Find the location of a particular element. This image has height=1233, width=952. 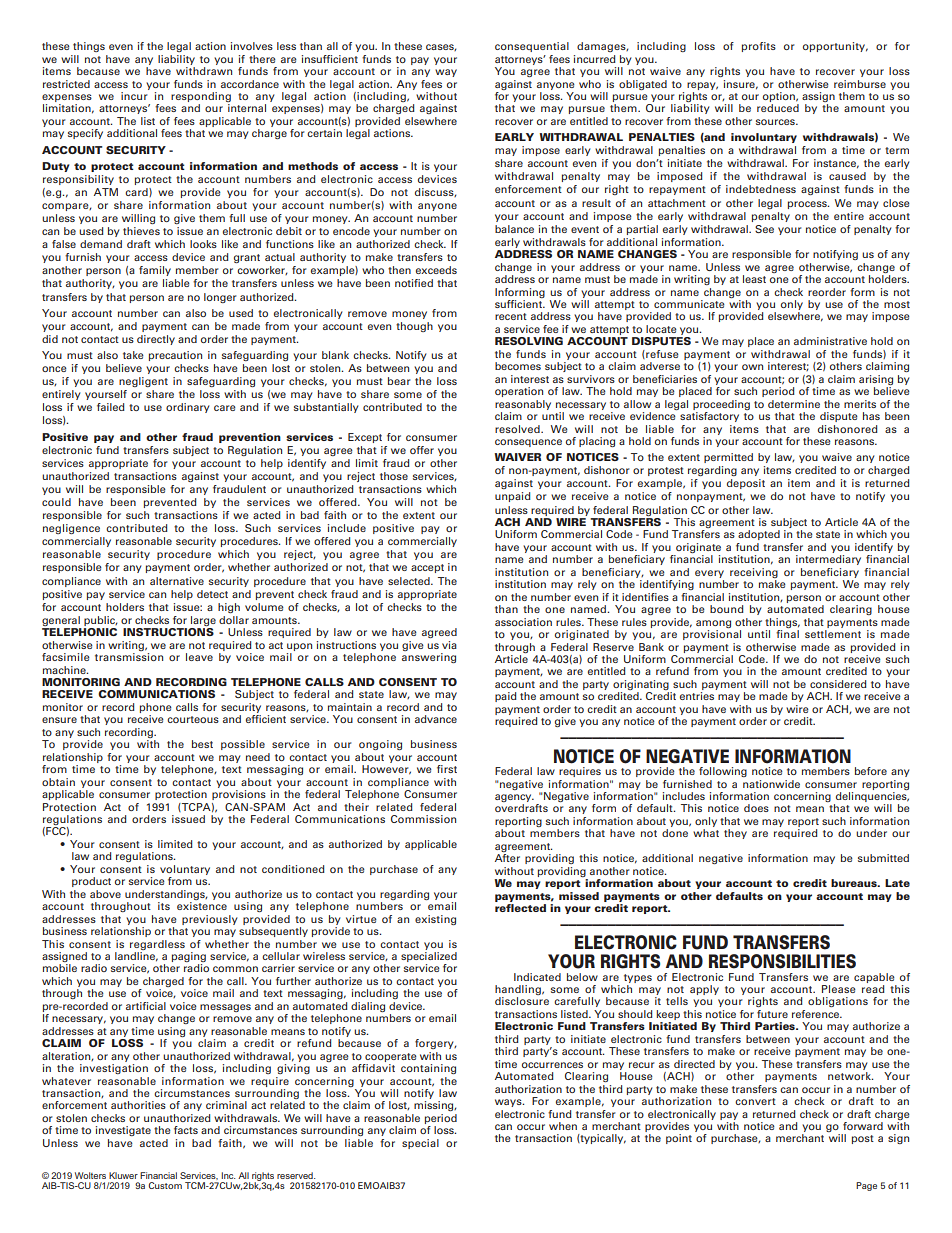

alternative is located at coordinates (177, 581).
